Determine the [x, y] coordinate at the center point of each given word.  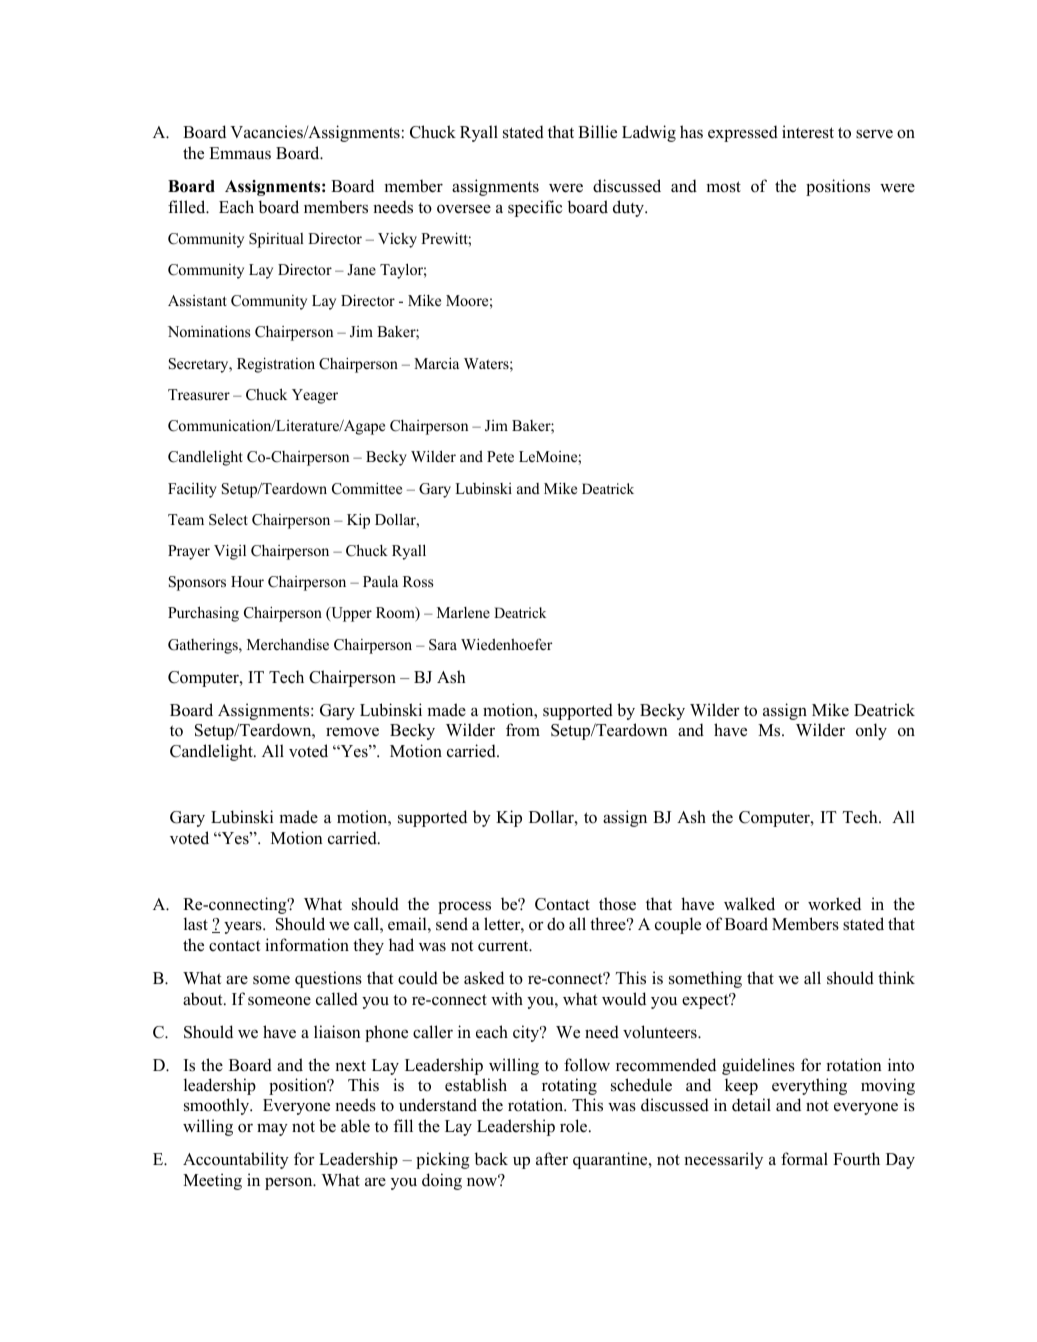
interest [808, 132]
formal [804, 1159]
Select [228, 520]
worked [834, 904]
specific [535, 208]
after [552, 1158]
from [523, 730]
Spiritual [276, 240]
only [871, 731]
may [272, 1129]
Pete [500, 456]
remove [352, 732]
